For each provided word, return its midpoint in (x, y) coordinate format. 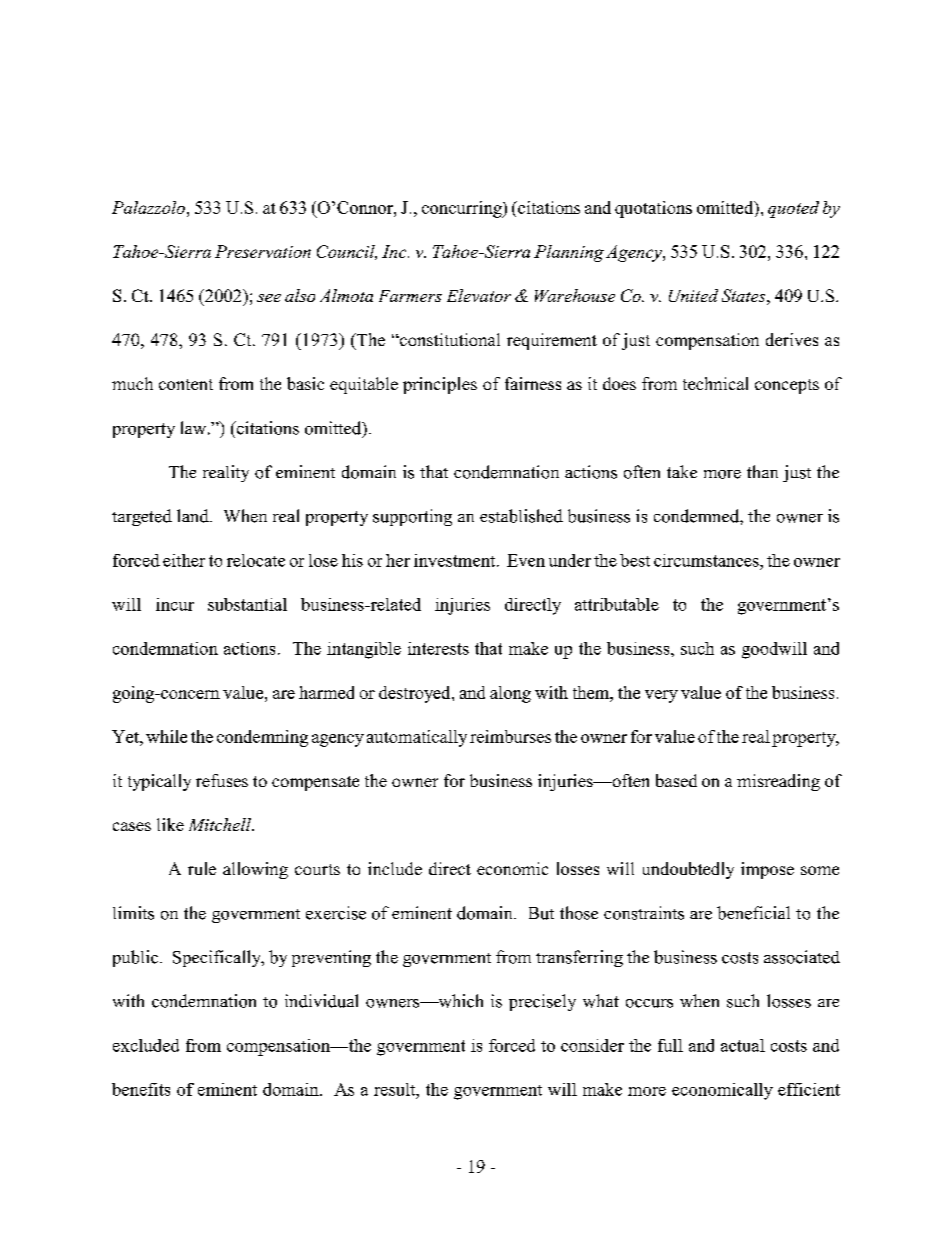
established (521, 516)
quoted (793, 209)
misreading (778, 782)
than (762, 471)
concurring (463, 209)
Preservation (263, 251)
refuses (222, 780)
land (194, 516)
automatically (417, 738)
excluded (146, 1045)
